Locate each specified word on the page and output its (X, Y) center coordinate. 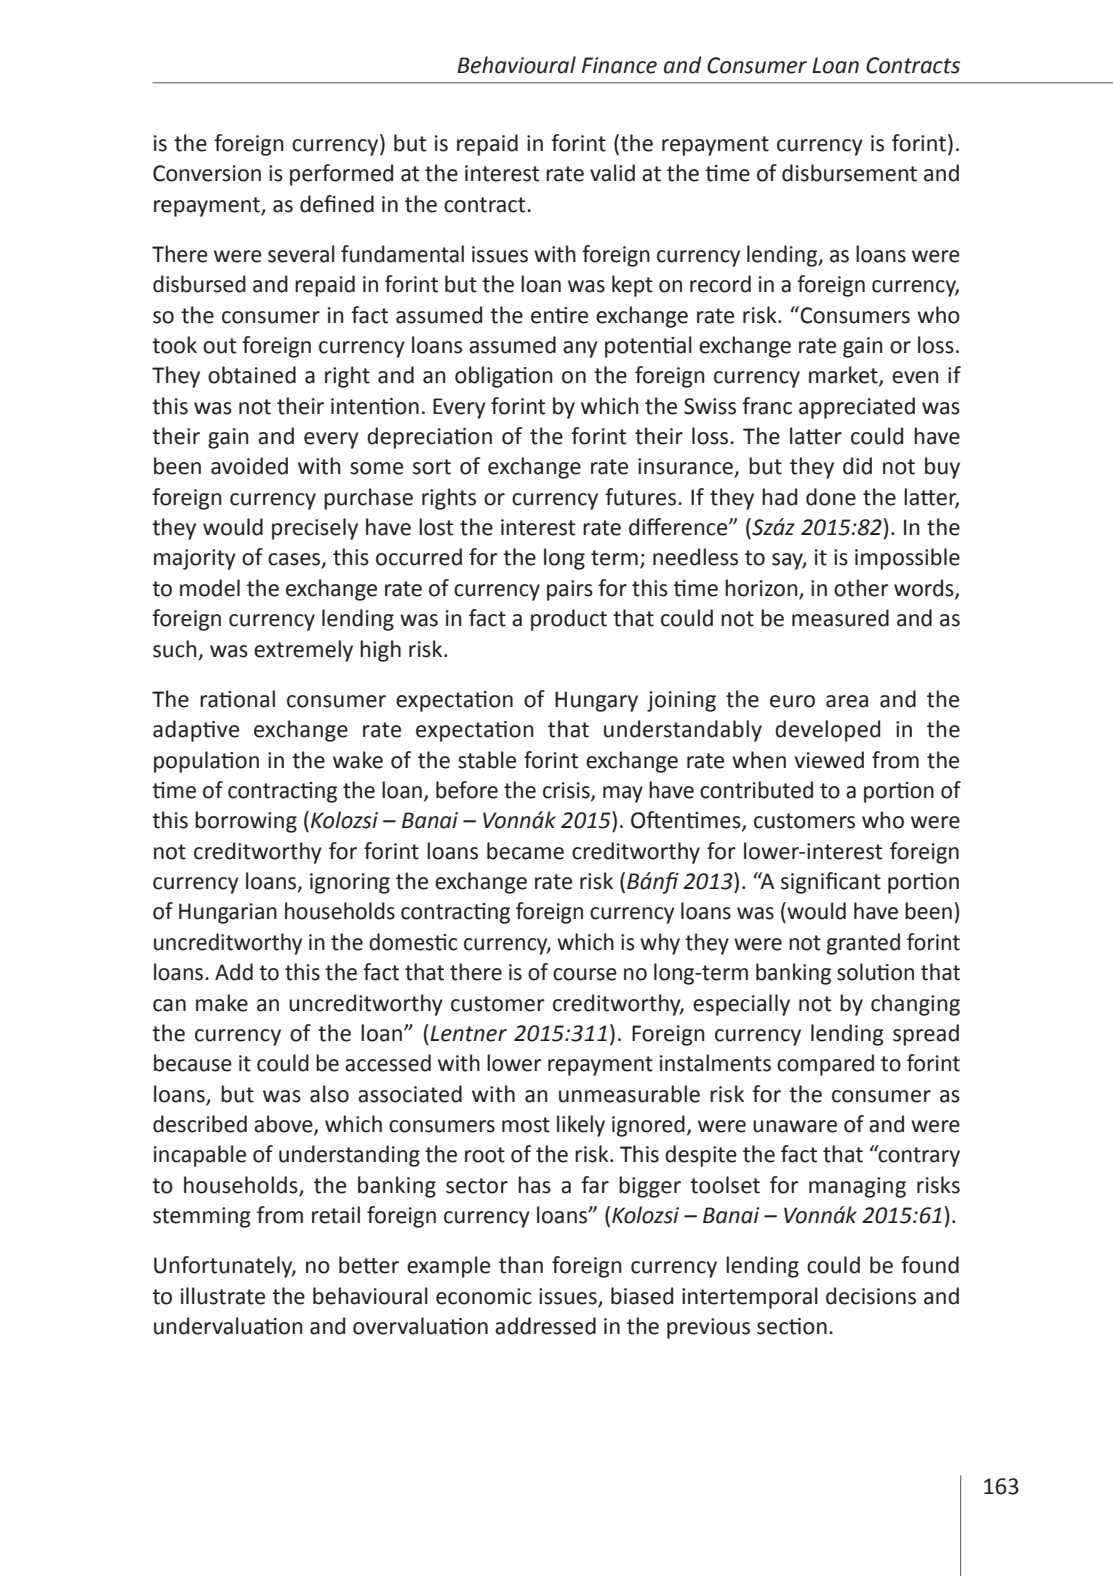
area (847, 701)
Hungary (596, 701)
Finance (619, 65)
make (222, 1003)
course (585, 974)
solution (875, 972)
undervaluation (228, 1326)
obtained (252, 375)
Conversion (207, 173)
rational (237, 699)
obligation (504, 377)
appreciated (857, 408)
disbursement (849, 173)
